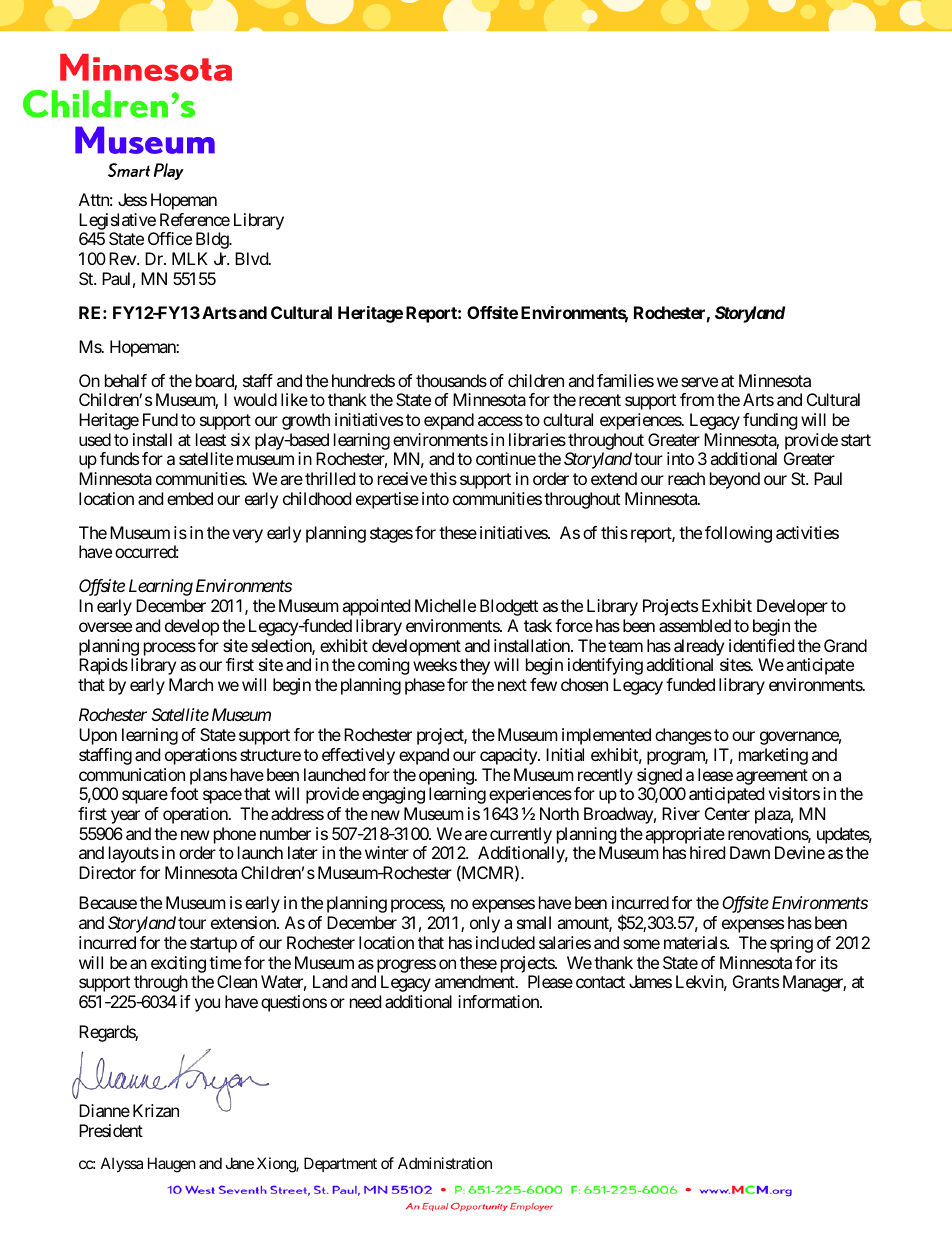 This screenshot has width=952, height=1233. I want to click on embed, so click(190, 498).
